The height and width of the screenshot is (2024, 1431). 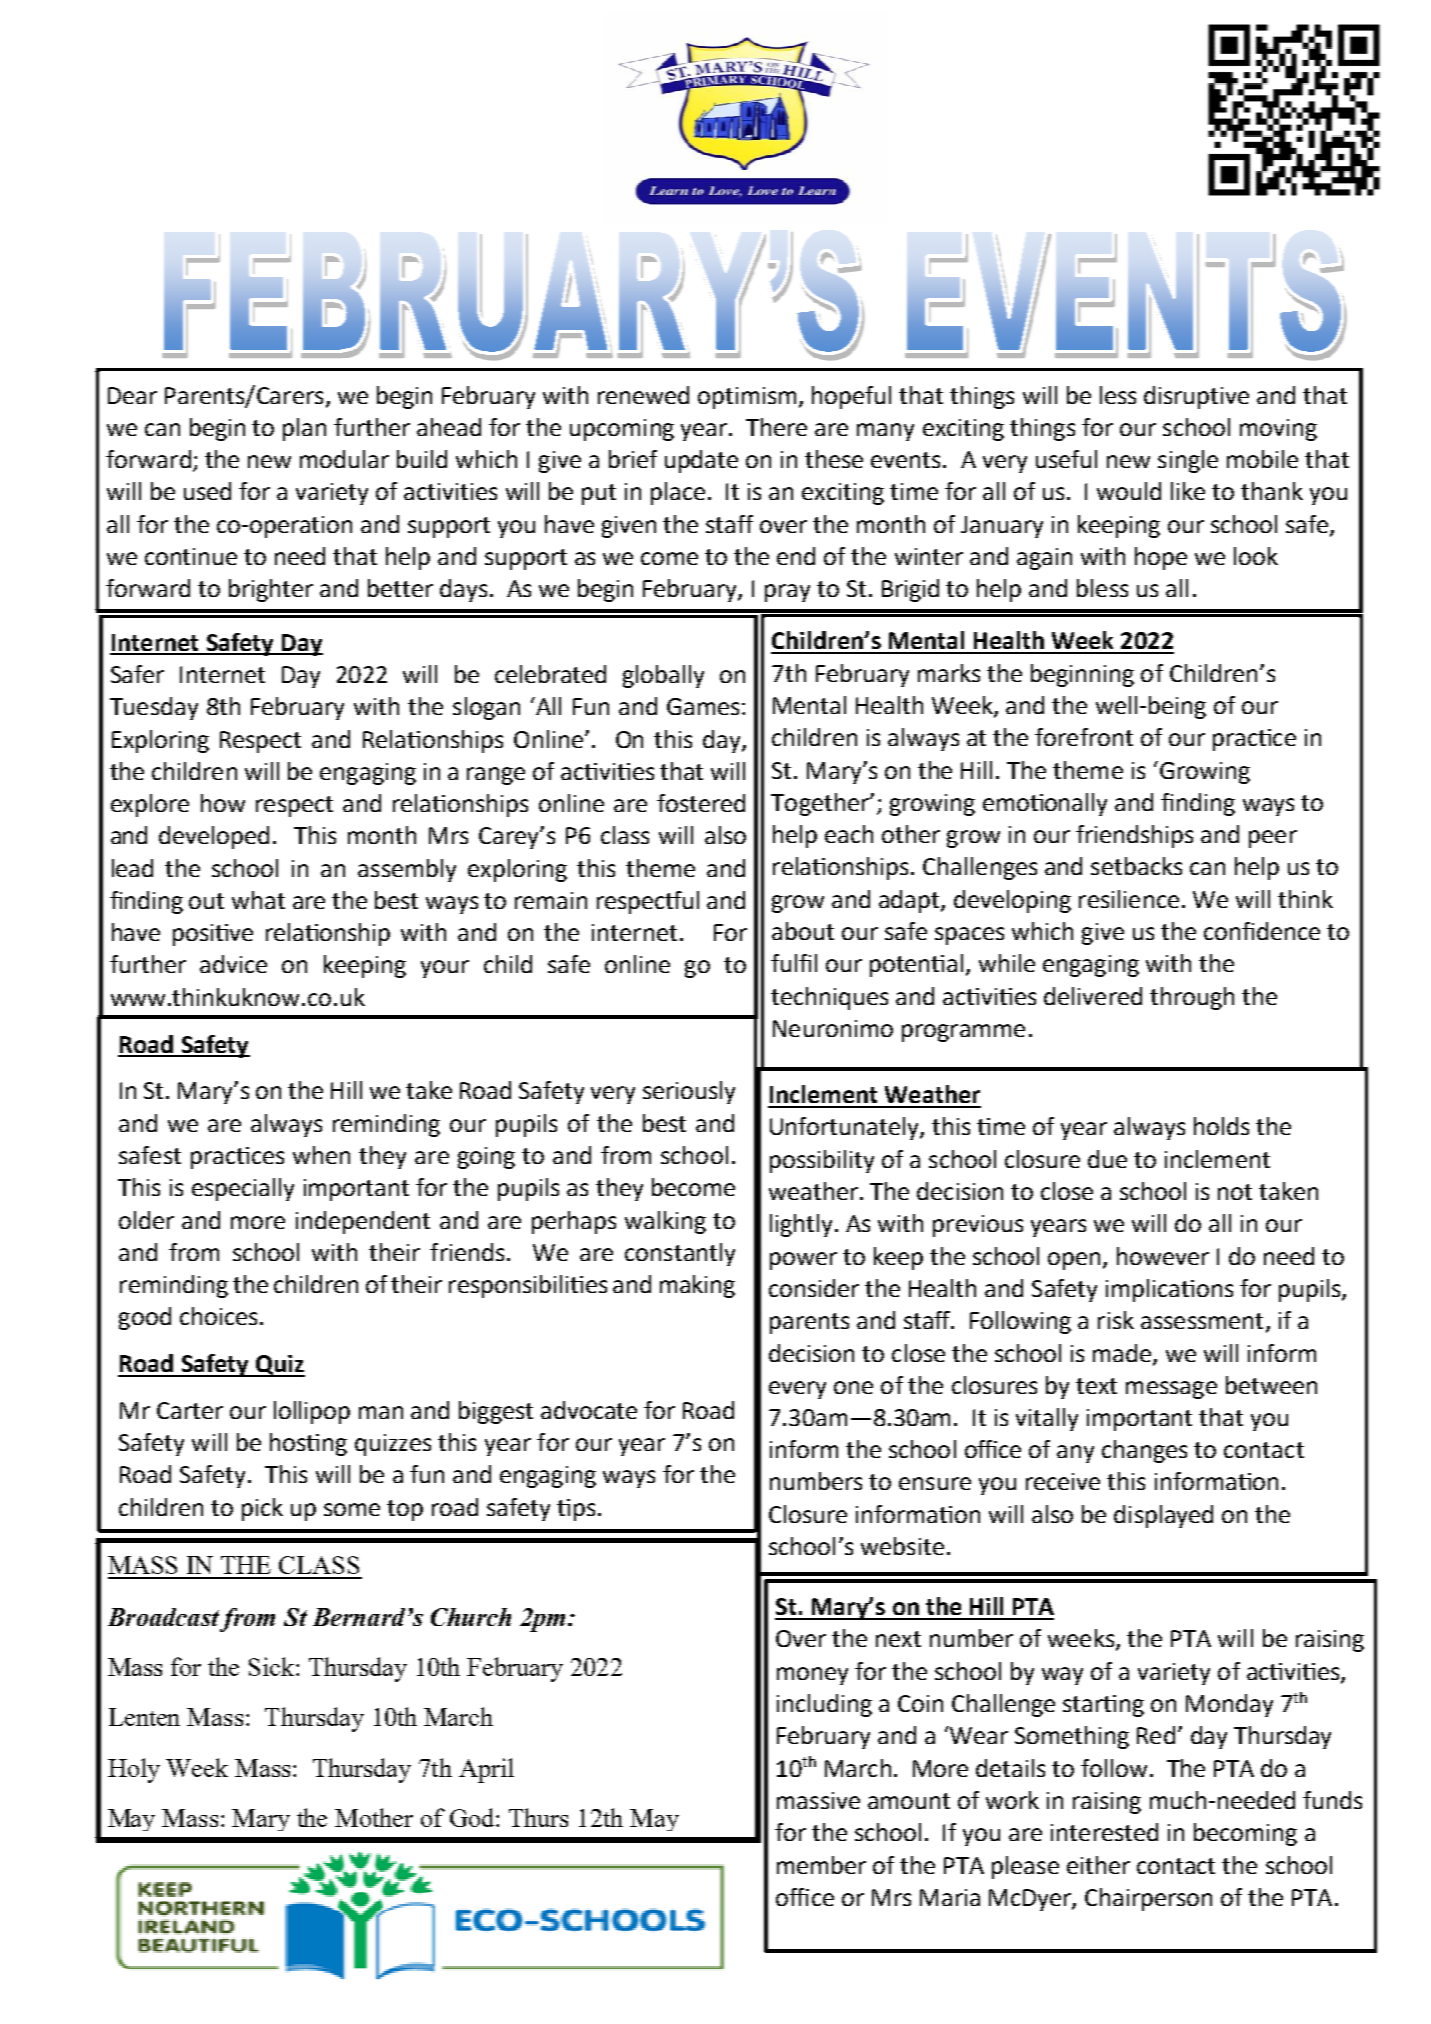 I want to click on about, so click(x=803, y=931).
